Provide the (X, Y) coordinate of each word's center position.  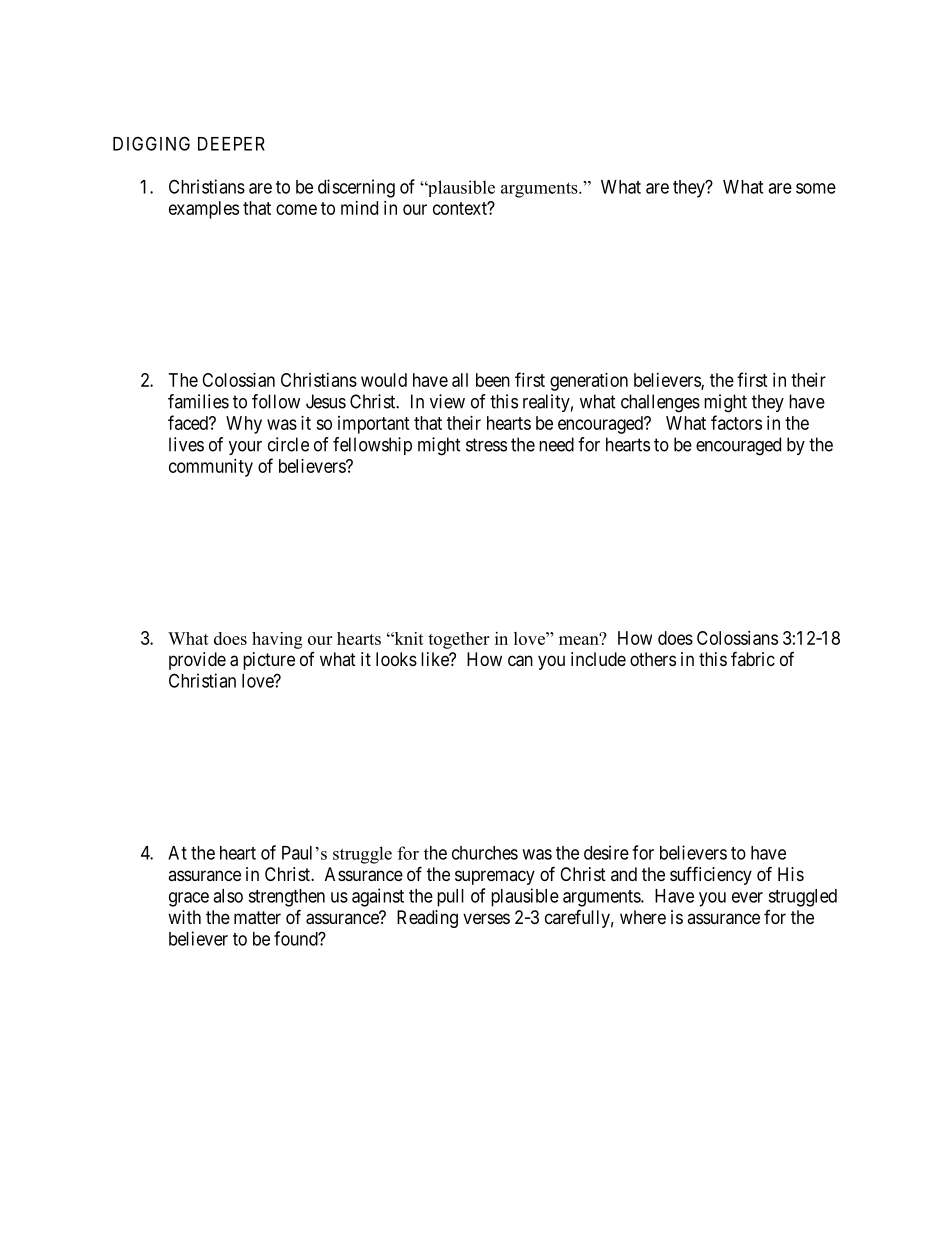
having (277, 640)
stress (486, 445)
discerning (356, 188)
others (653, 659)
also (228, 896)
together (458, 640)
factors (736, 422)
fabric (753, 658)
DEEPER (231, 144)
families (198, 401)
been (493, 380)
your (245, 448)
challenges (660, 403)
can (520, 661)
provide (197, 661)
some (816, 188)
